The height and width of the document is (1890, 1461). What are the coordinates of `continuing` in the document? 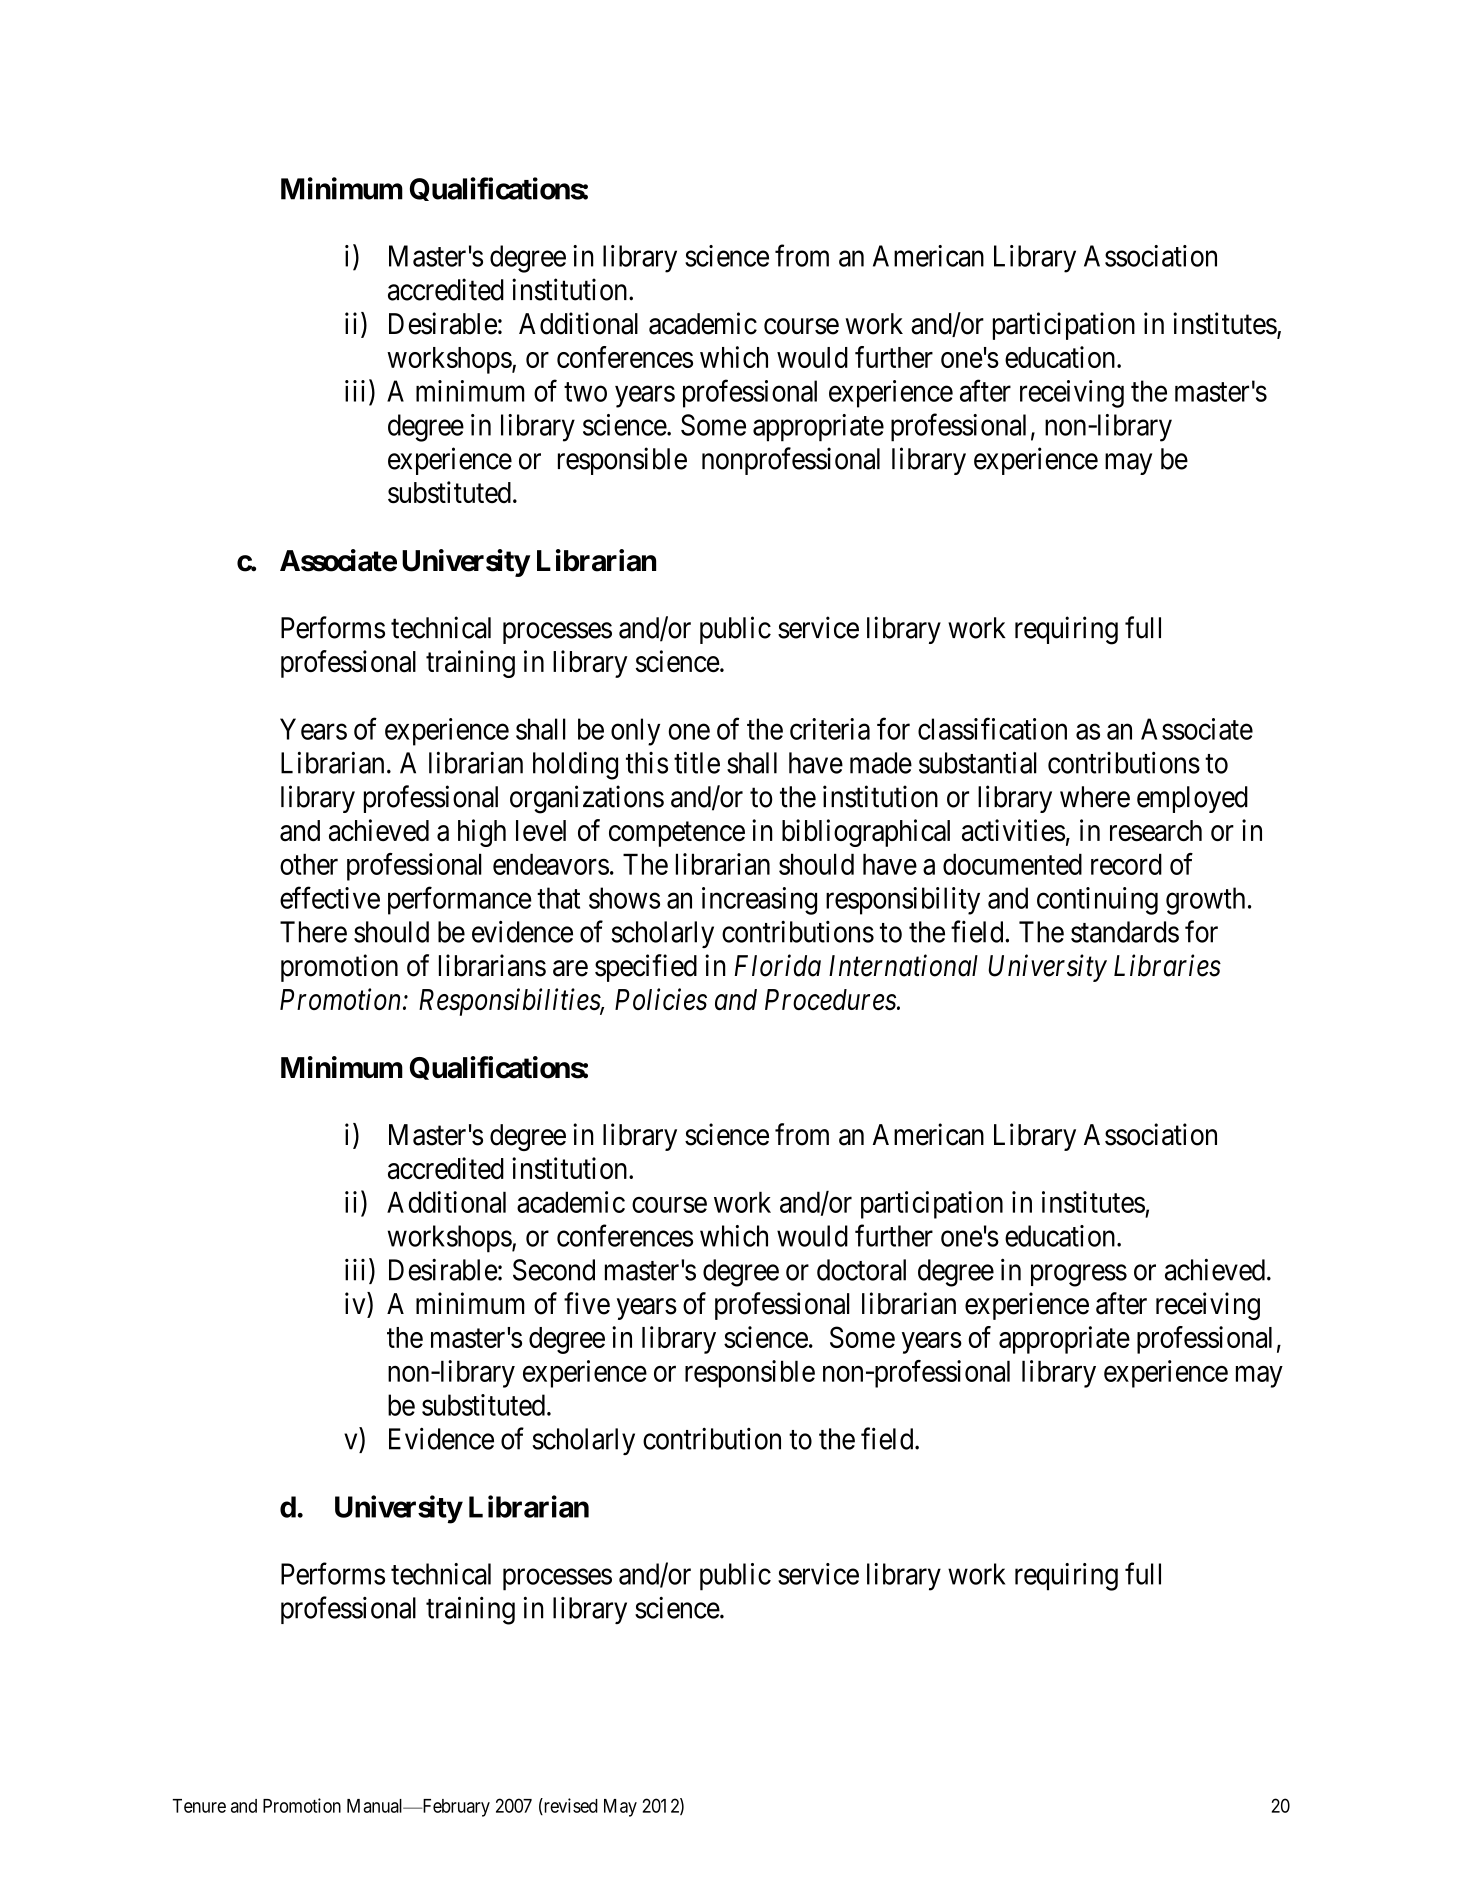 It's located at (1097, 901).
